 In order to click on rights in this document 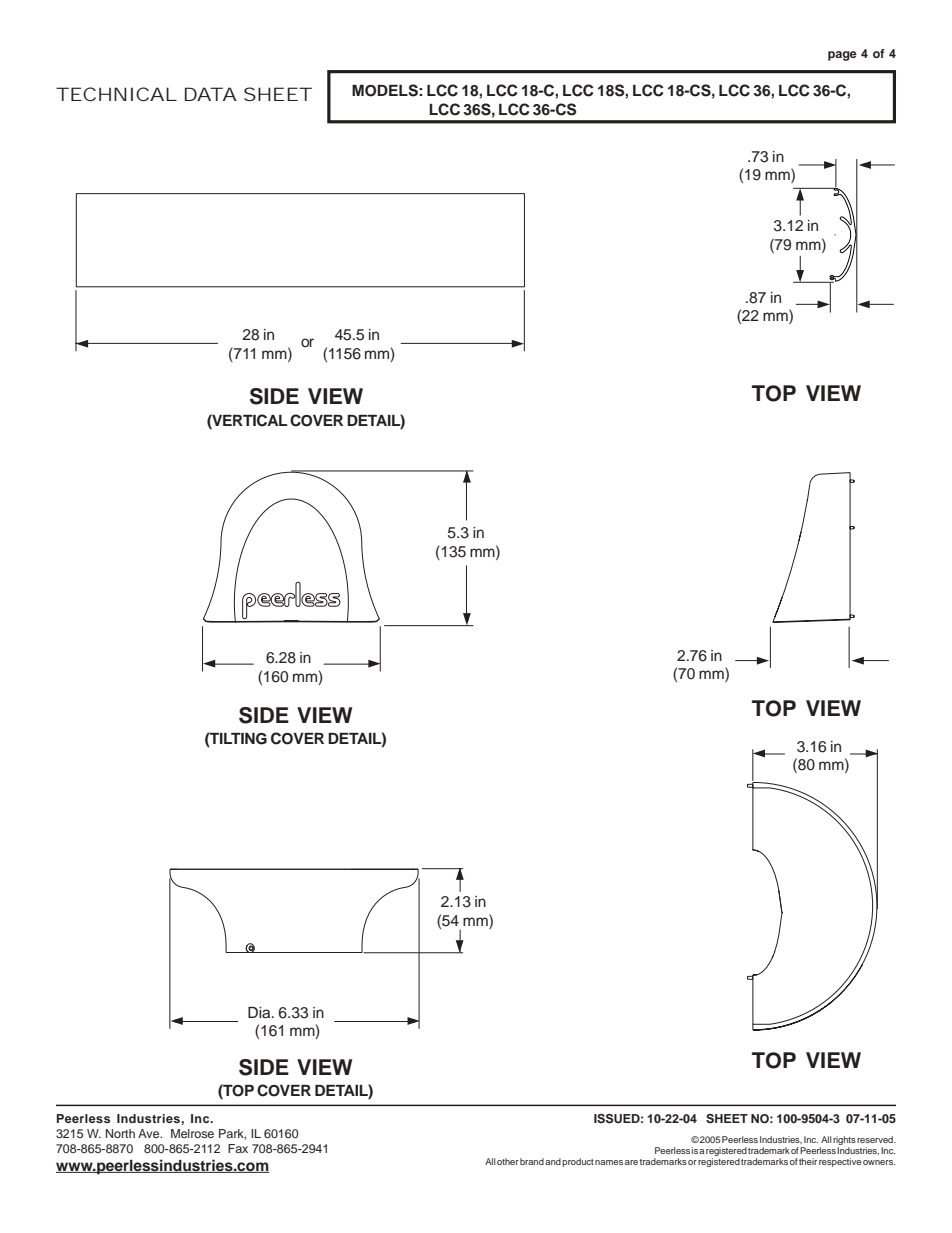, I will do `click(844, 1140)`.
